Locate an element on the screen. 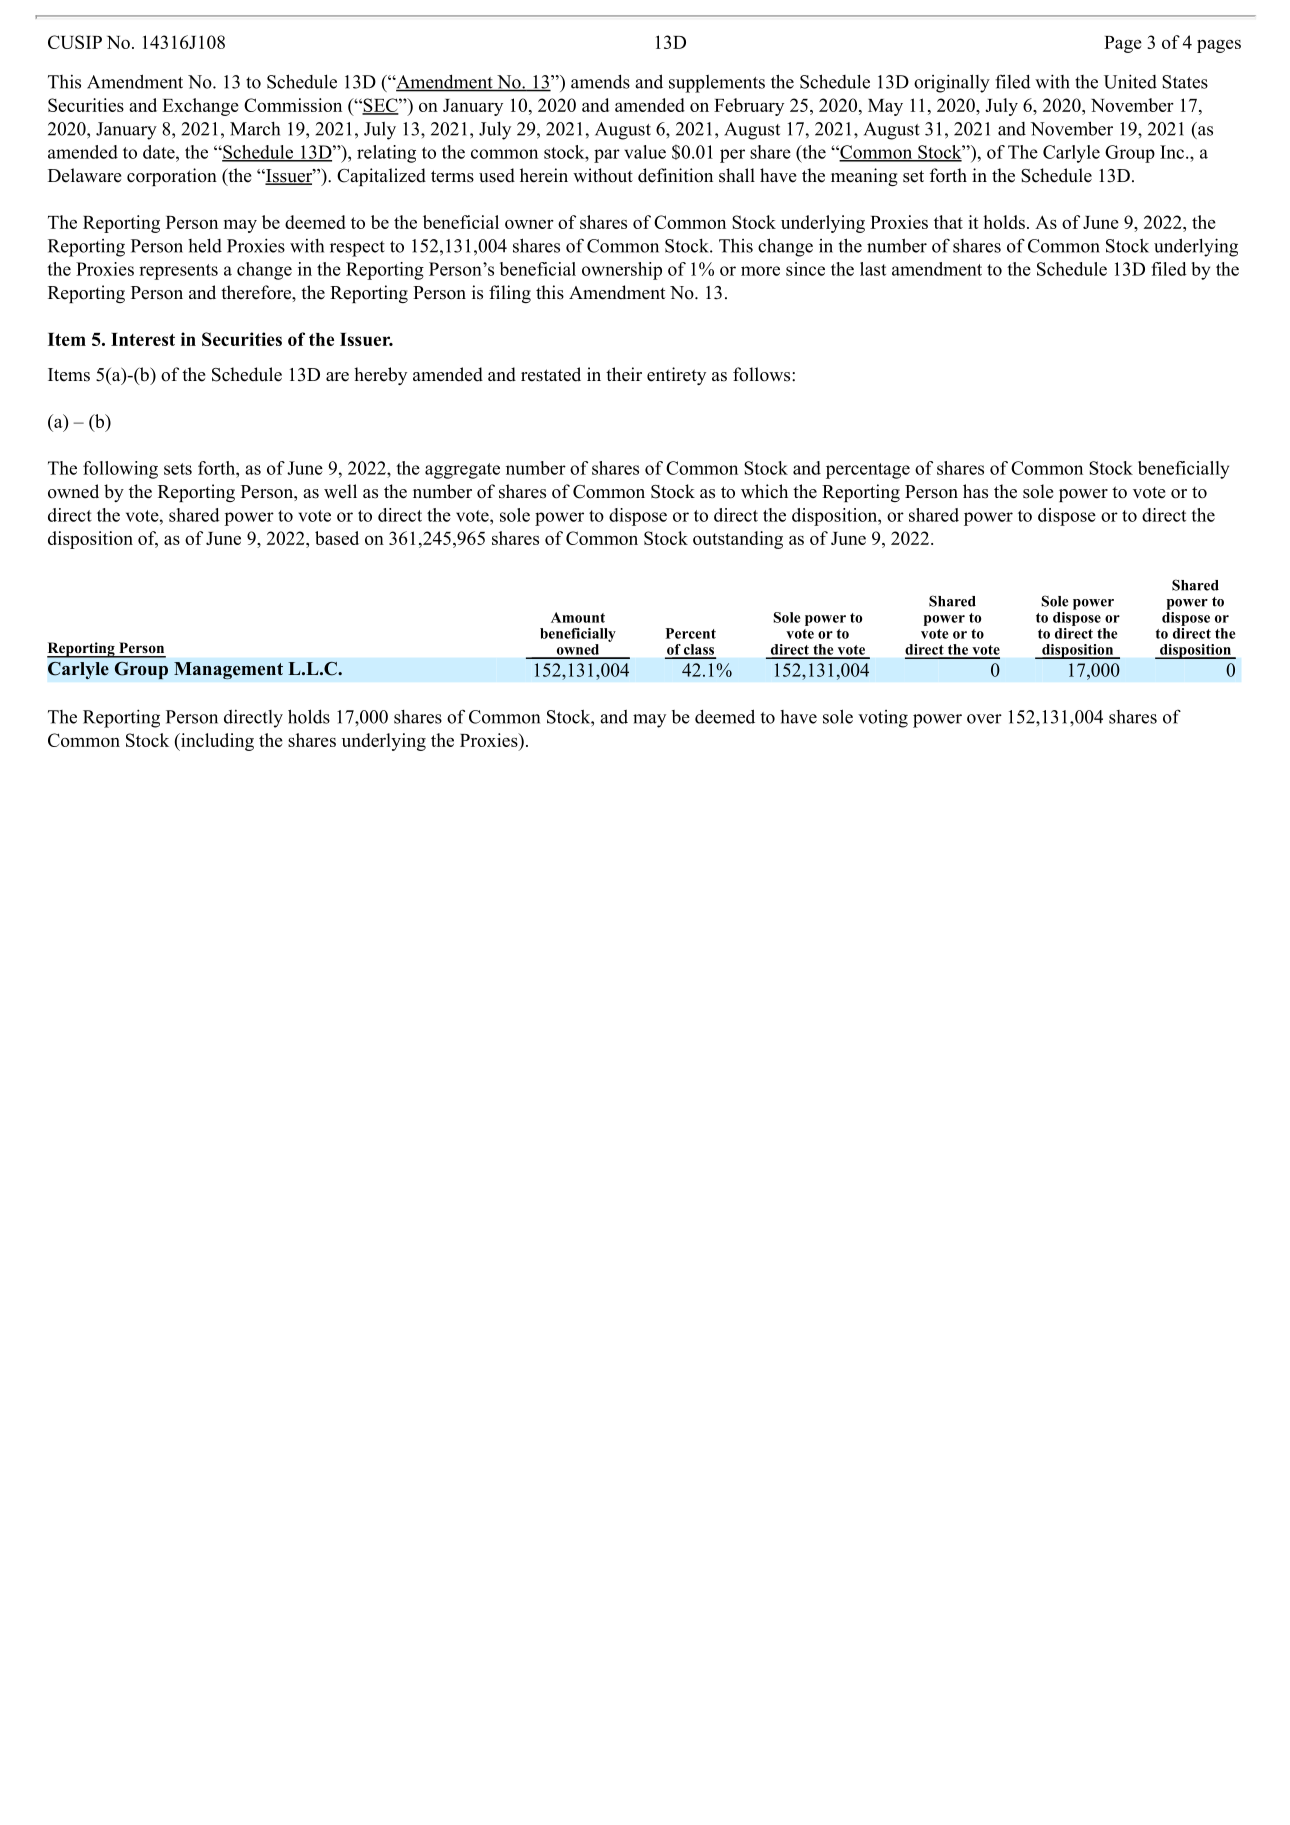 The height and width of the screenshot is (1825, 1290). United is located at coordinates (1130, 81).
